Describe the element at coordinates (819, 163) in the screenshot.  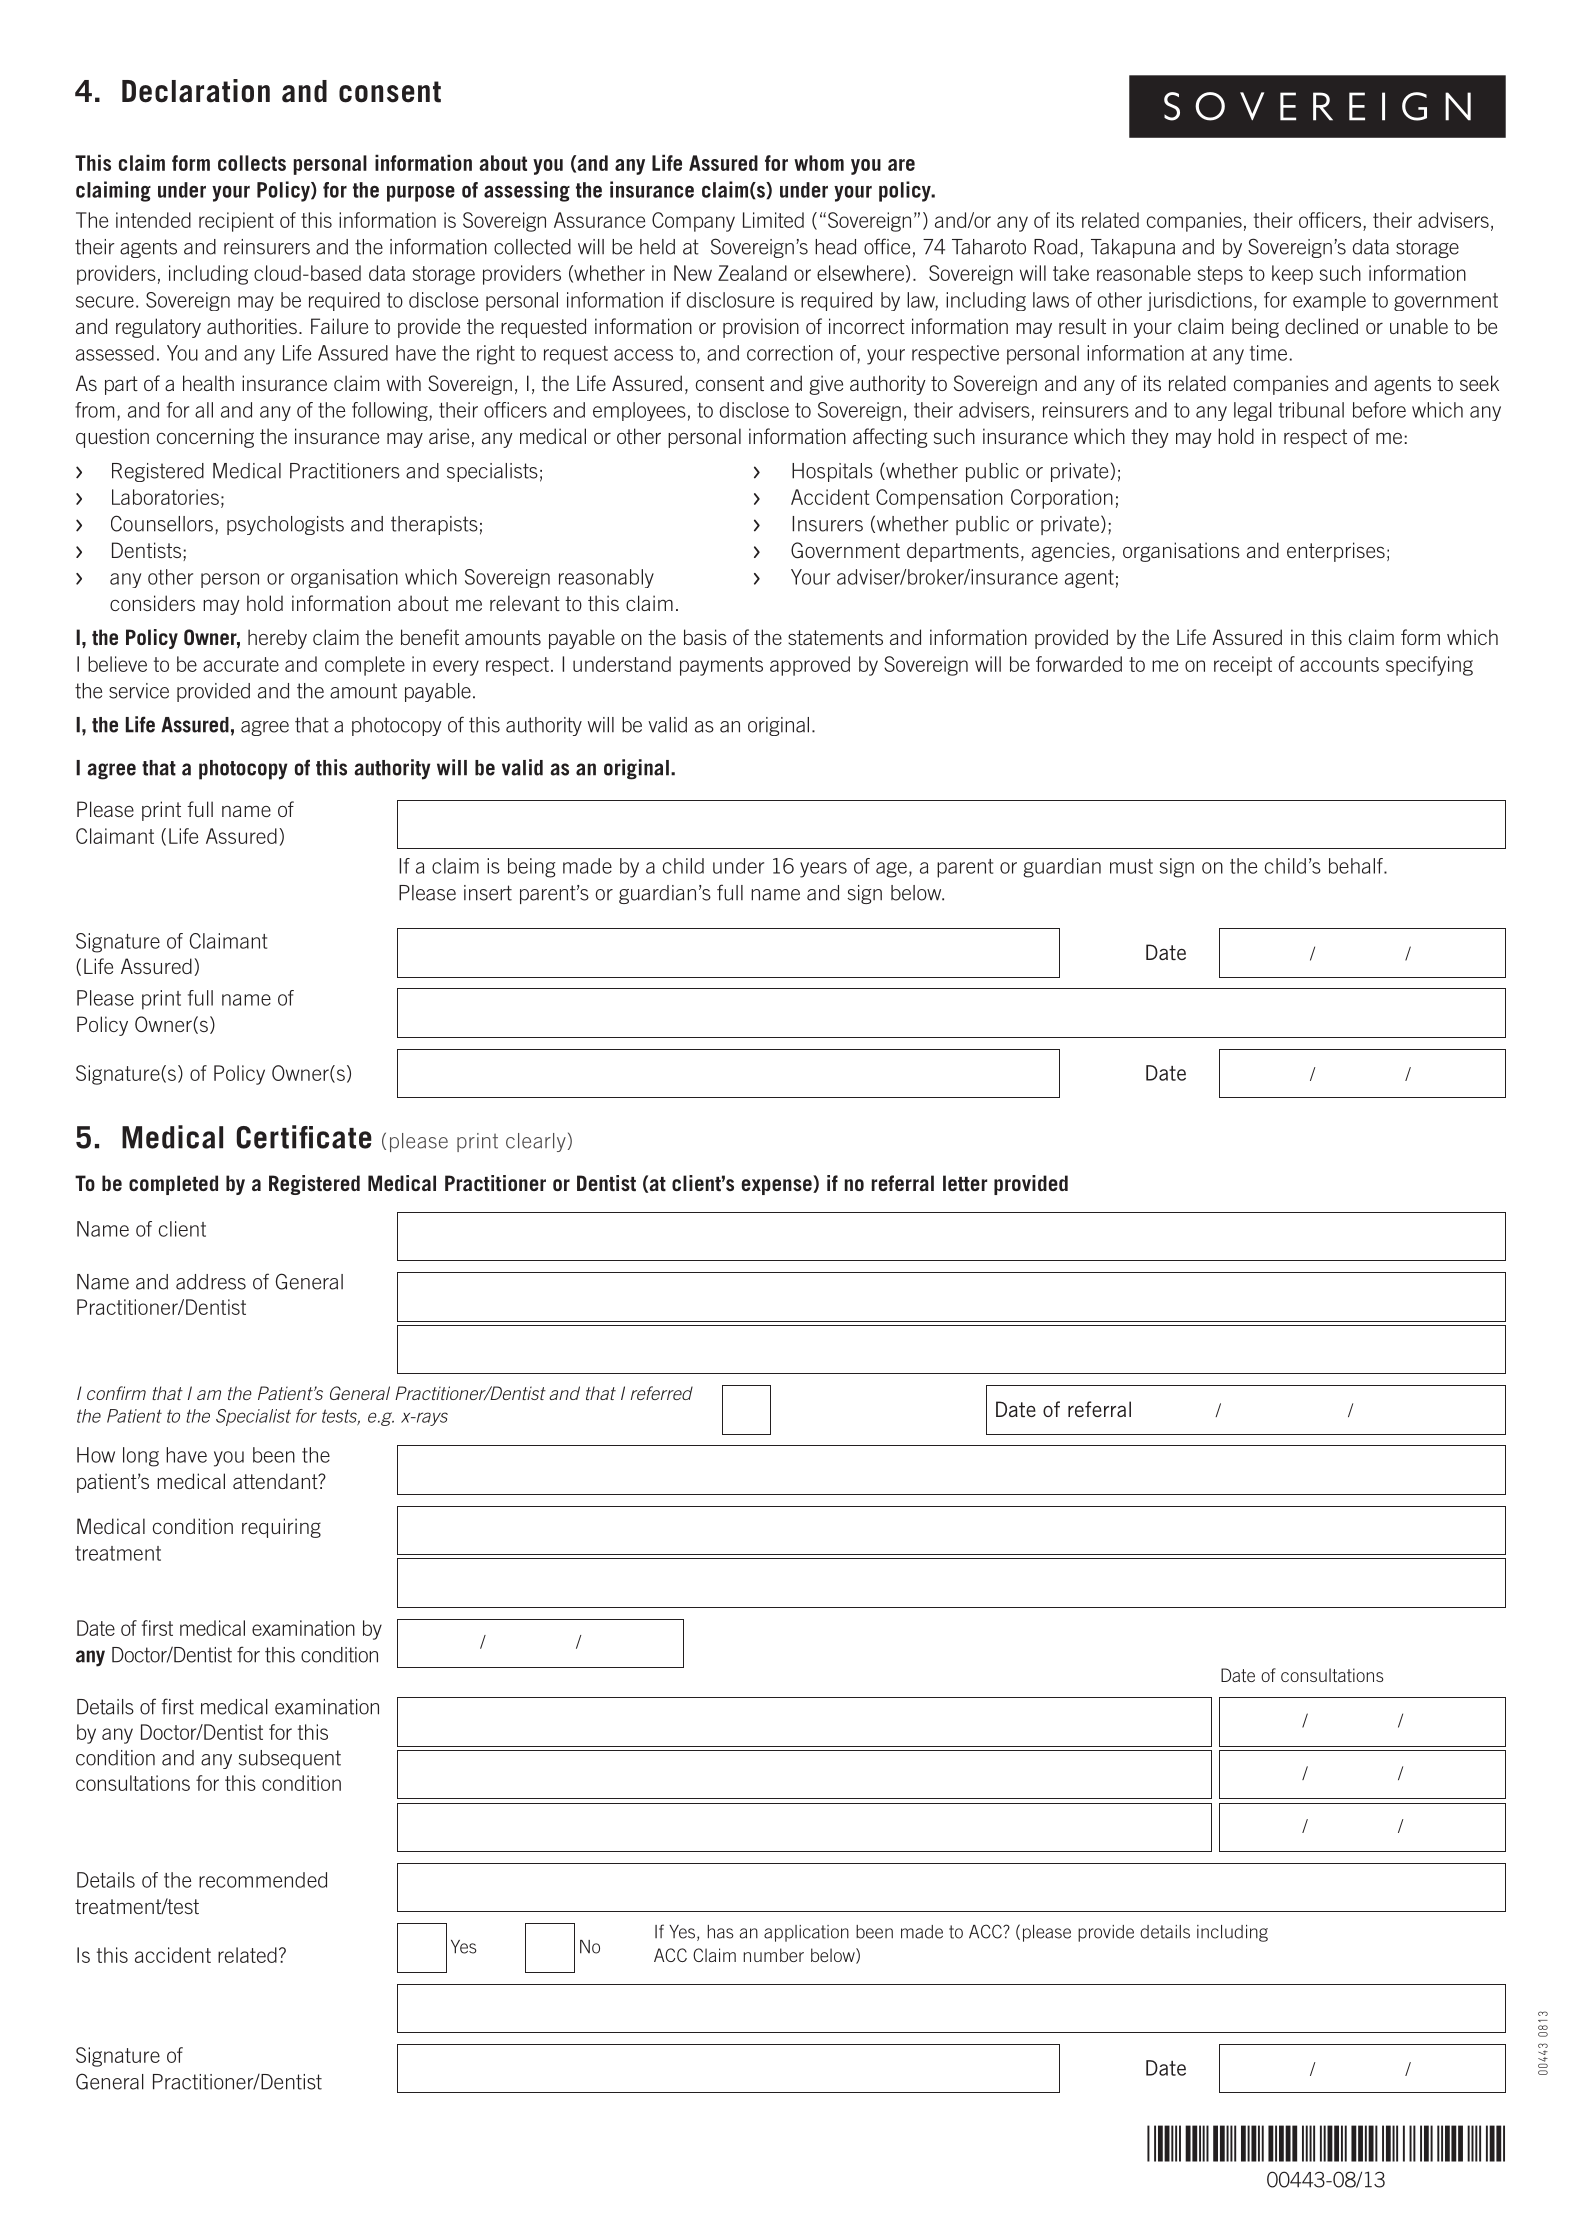
I see `whom` at that location.
